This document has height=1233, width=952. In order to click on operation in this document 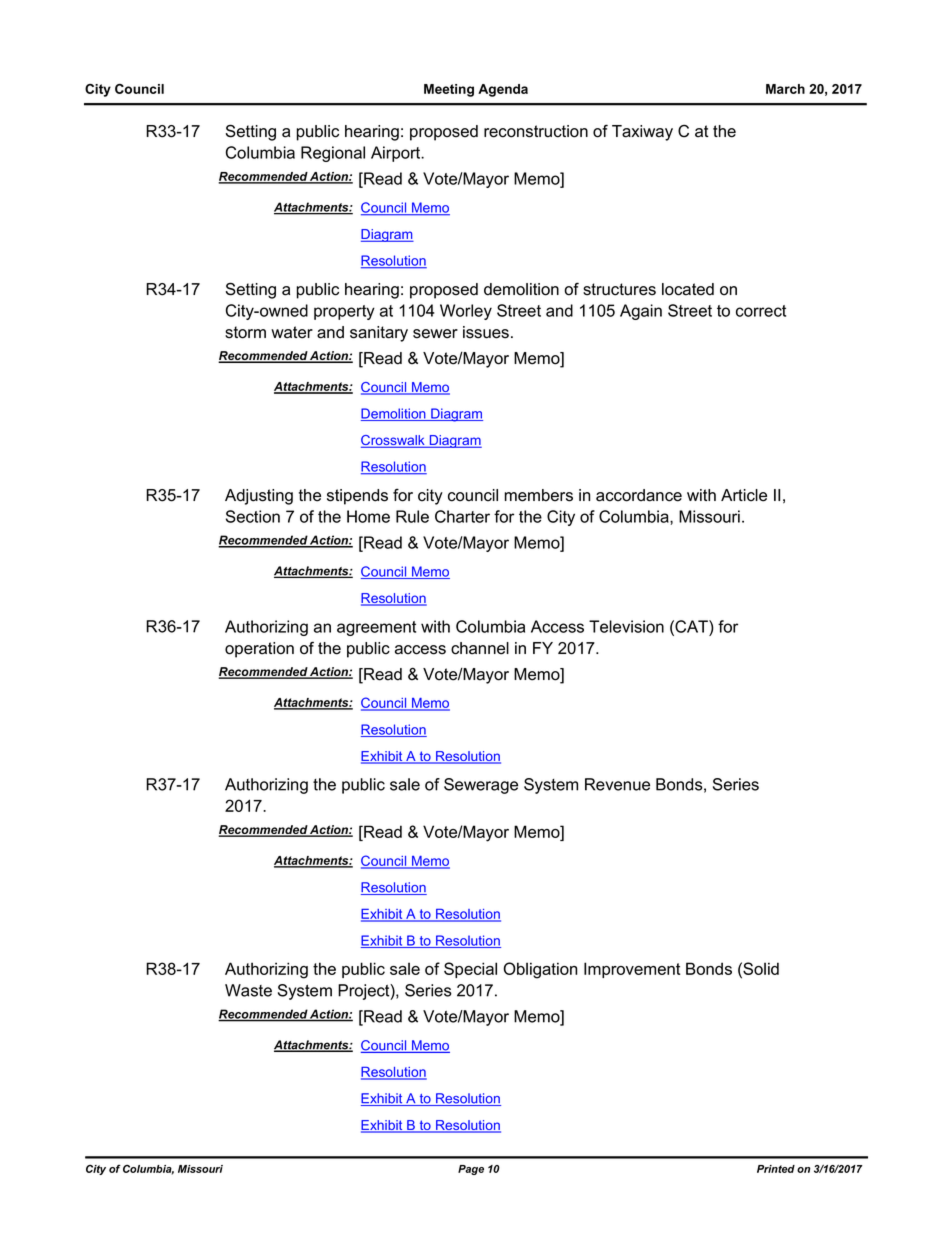, I will do `click(259, 650)`.
